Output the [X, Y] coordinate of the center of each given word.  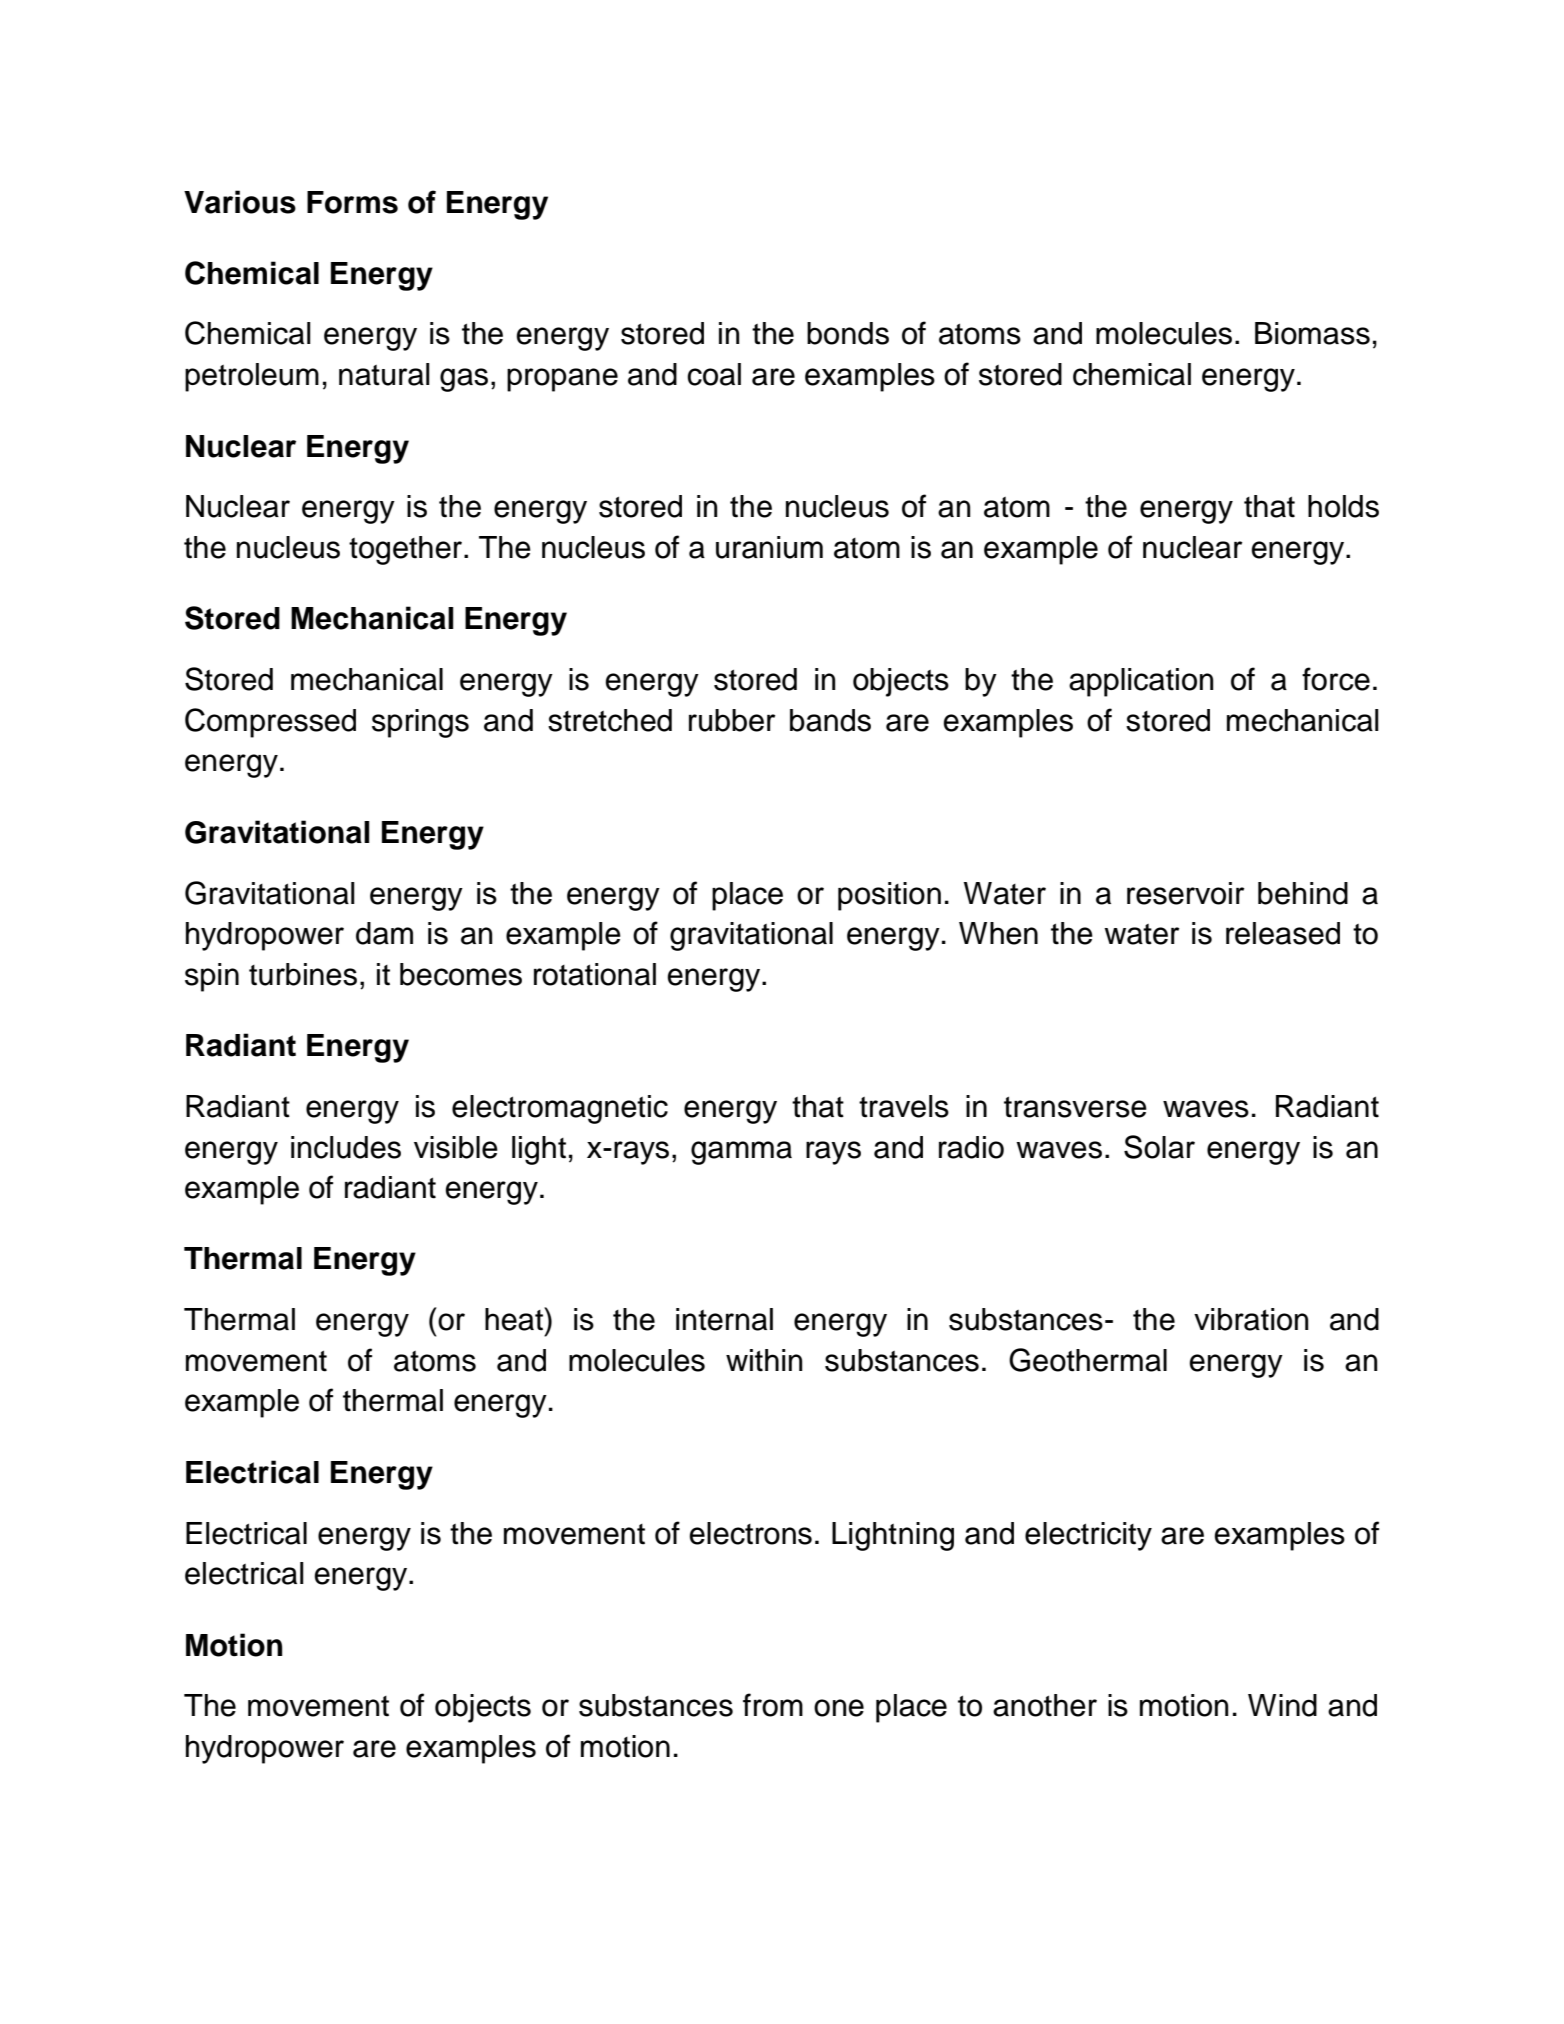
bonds [848, 333]
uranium [769, 547]
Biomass [1312, 333]
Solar [1159, 1147]
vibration [1251, 1319]
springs [420, 723]
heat [515, 1319]
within [764, 1360]
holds [1343, 506]
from [773, 1705]
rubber [732, 720]
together [405, 550]
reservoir [1185, 893]
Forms [352, 202]
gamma [741, 1153]
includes [346, 1147]
